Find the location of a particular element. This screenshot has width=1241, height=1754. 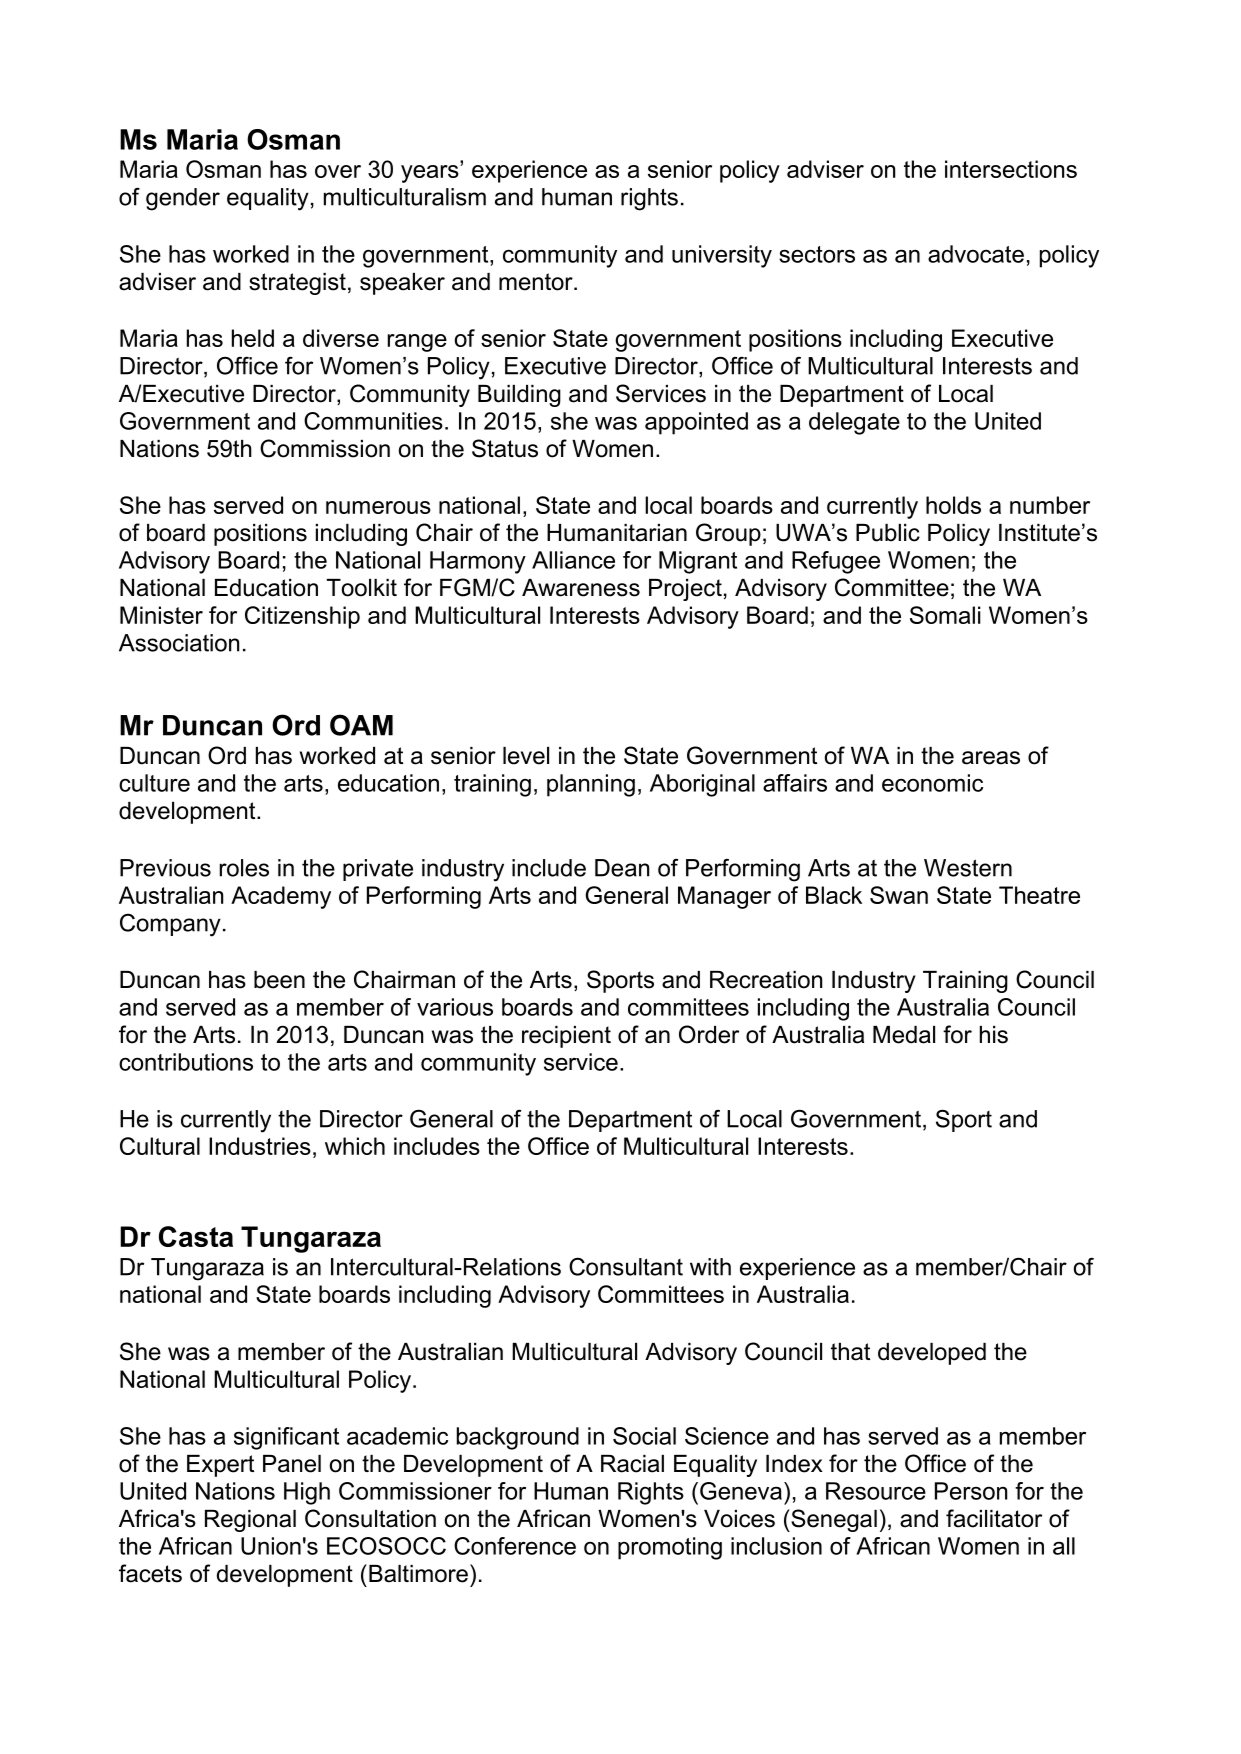

Medal is located at coordinates (904, 1035).
